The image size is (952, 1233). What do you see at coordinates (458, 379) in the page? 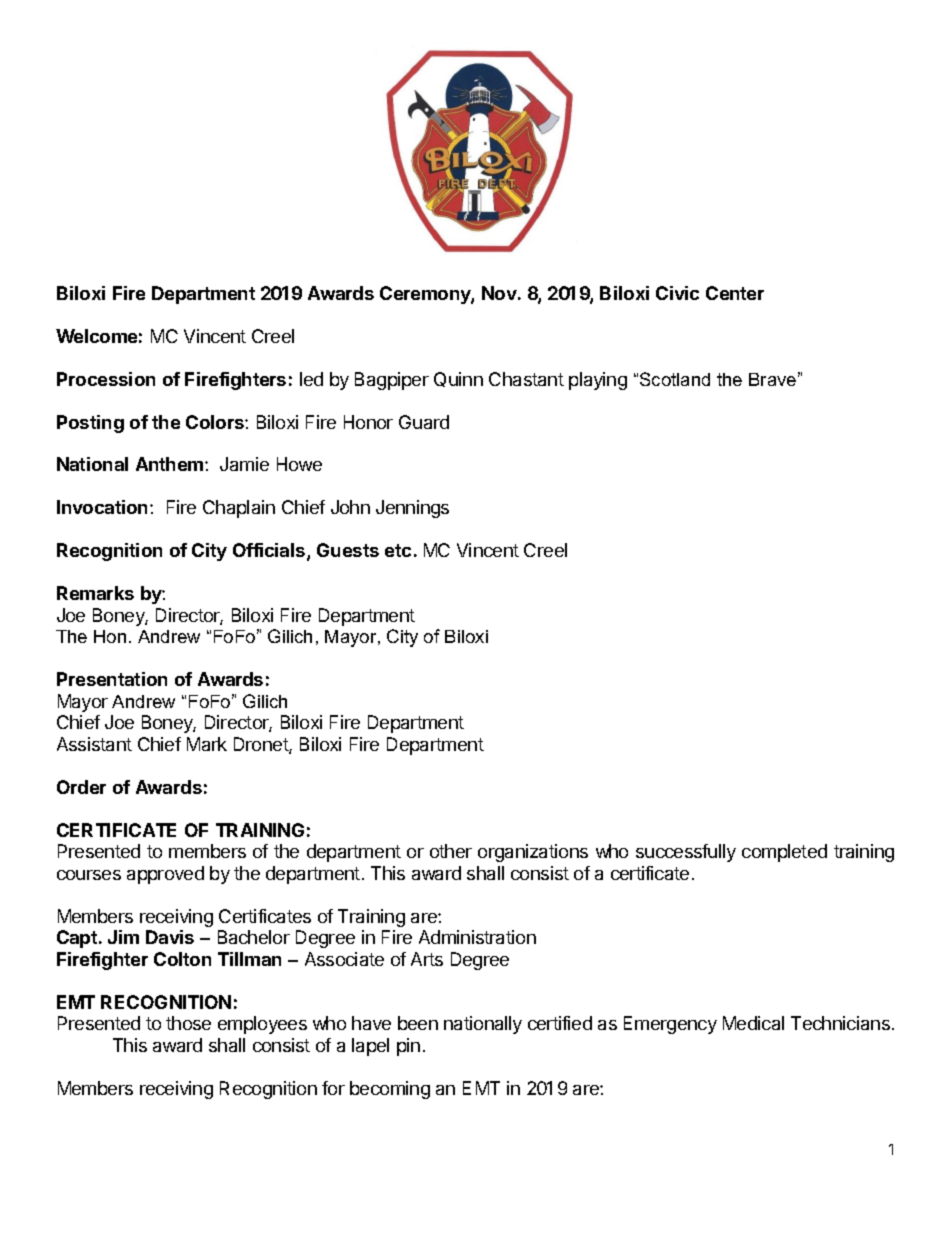
I see `Quinn` at bounding box center [458, 379].
